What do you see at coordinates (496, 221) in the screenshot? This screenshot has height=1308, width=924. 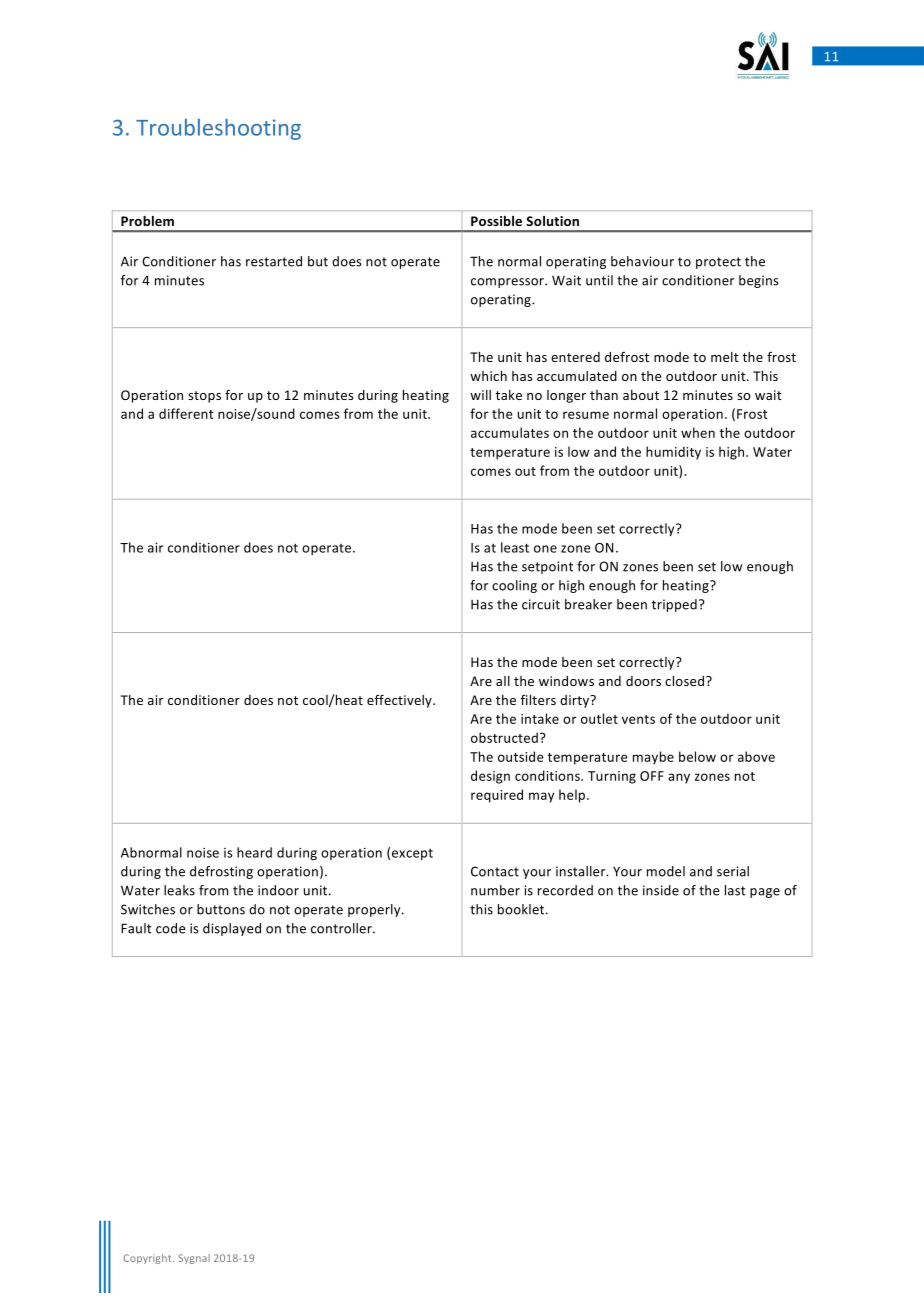 I see `Possible` at bounding box center [496, 221].
